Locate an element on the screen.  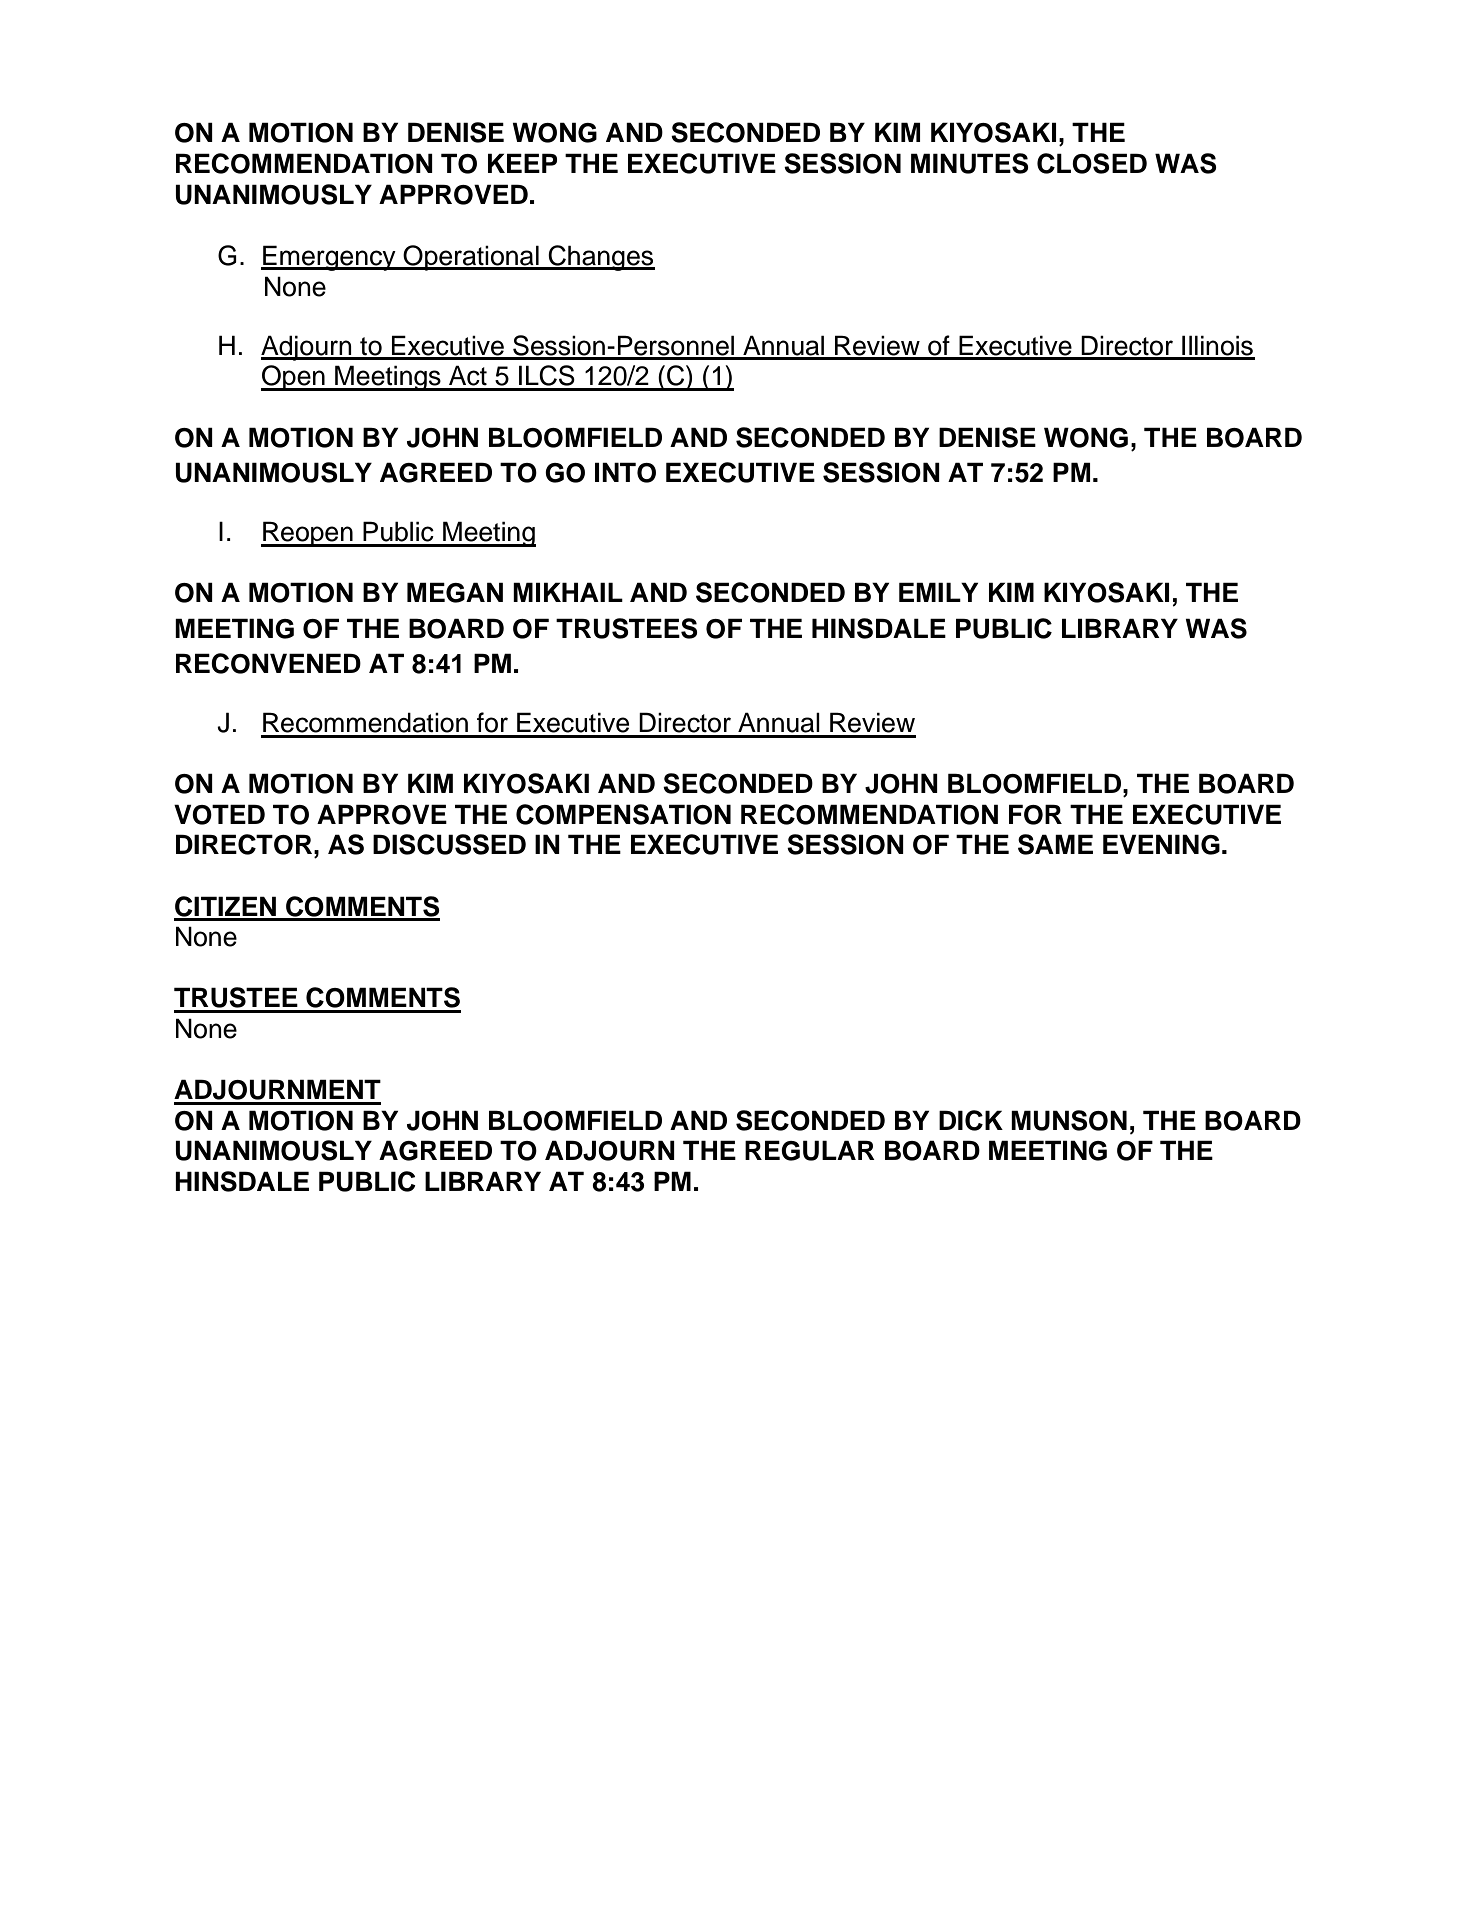
CLOSED is located at coordinates (1092, 163).
